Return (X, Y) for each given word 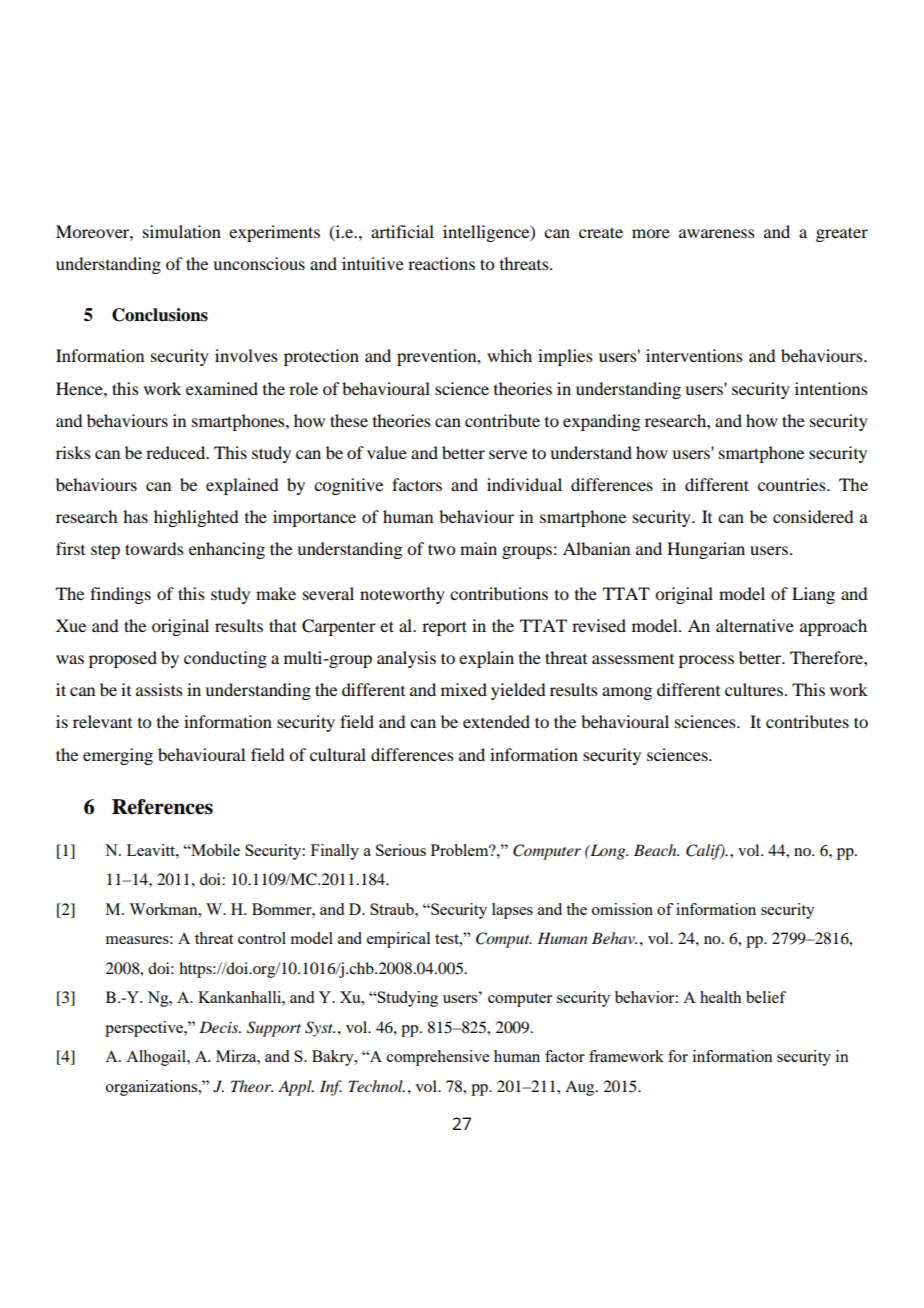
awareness (717, 233)
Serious (401, 850)
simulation (182, 231)
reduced (177, 452)
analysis (406, 659)
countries (793, 484)
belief (766, 997)
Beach (656, 850)
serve (508, 454)
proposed (123, 659)
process (706, 661)
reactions (441, 263)
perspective (145, 1029)
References (162, 807)
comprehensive (438, 1058)
